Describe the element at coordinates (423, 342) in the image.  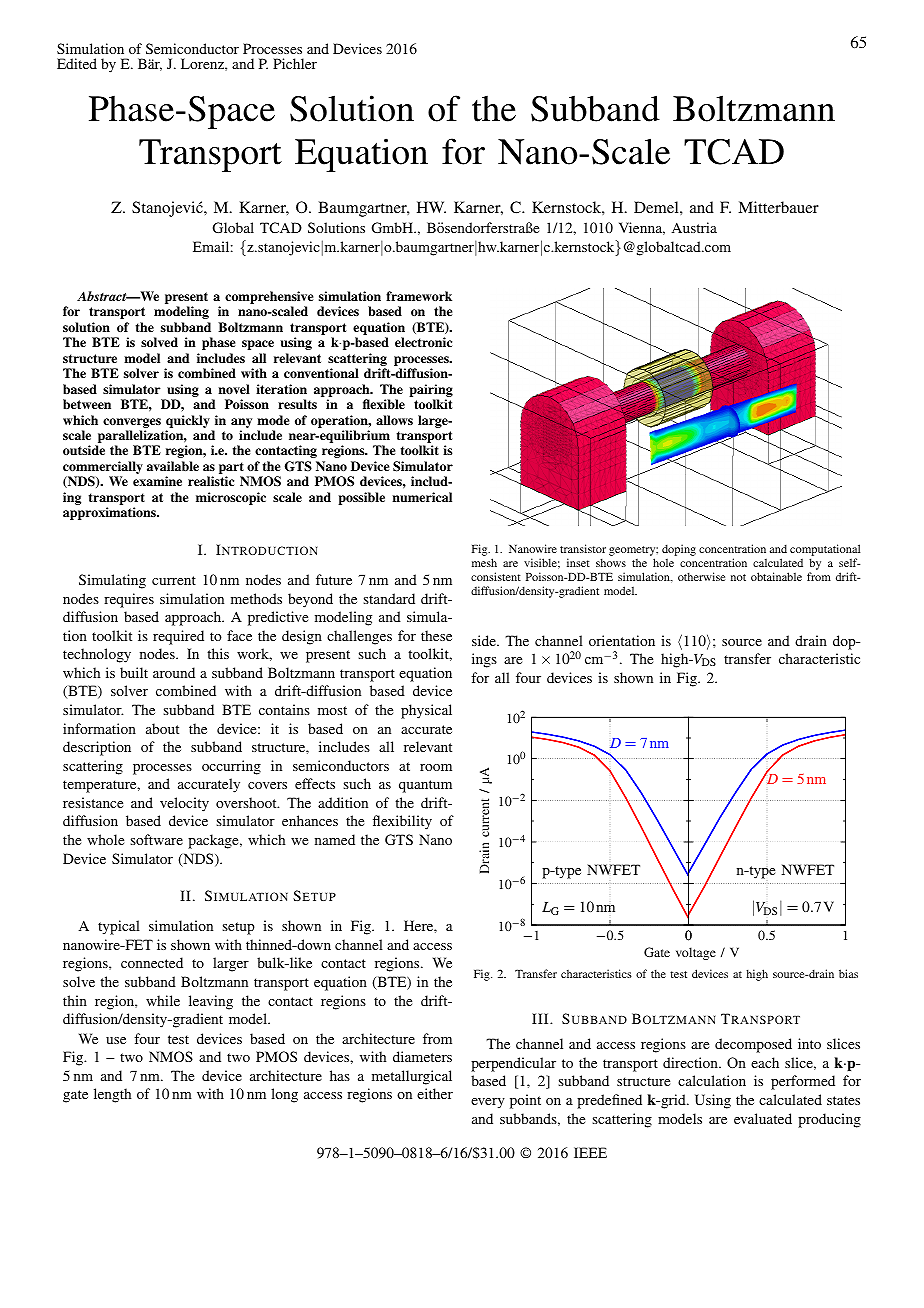
I see `electronic` at that location.
